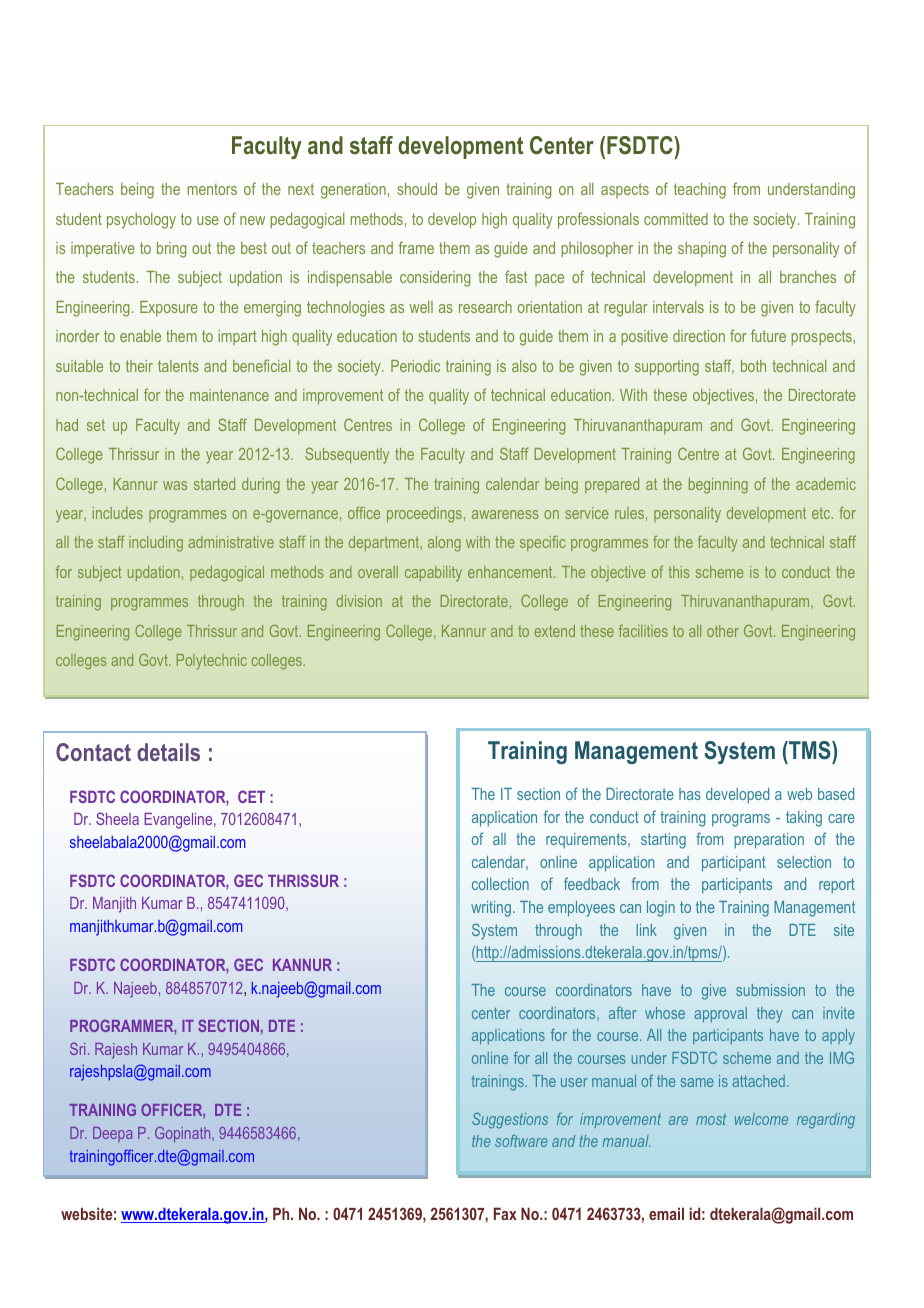  I want to click on submission, so click(770, 990).
